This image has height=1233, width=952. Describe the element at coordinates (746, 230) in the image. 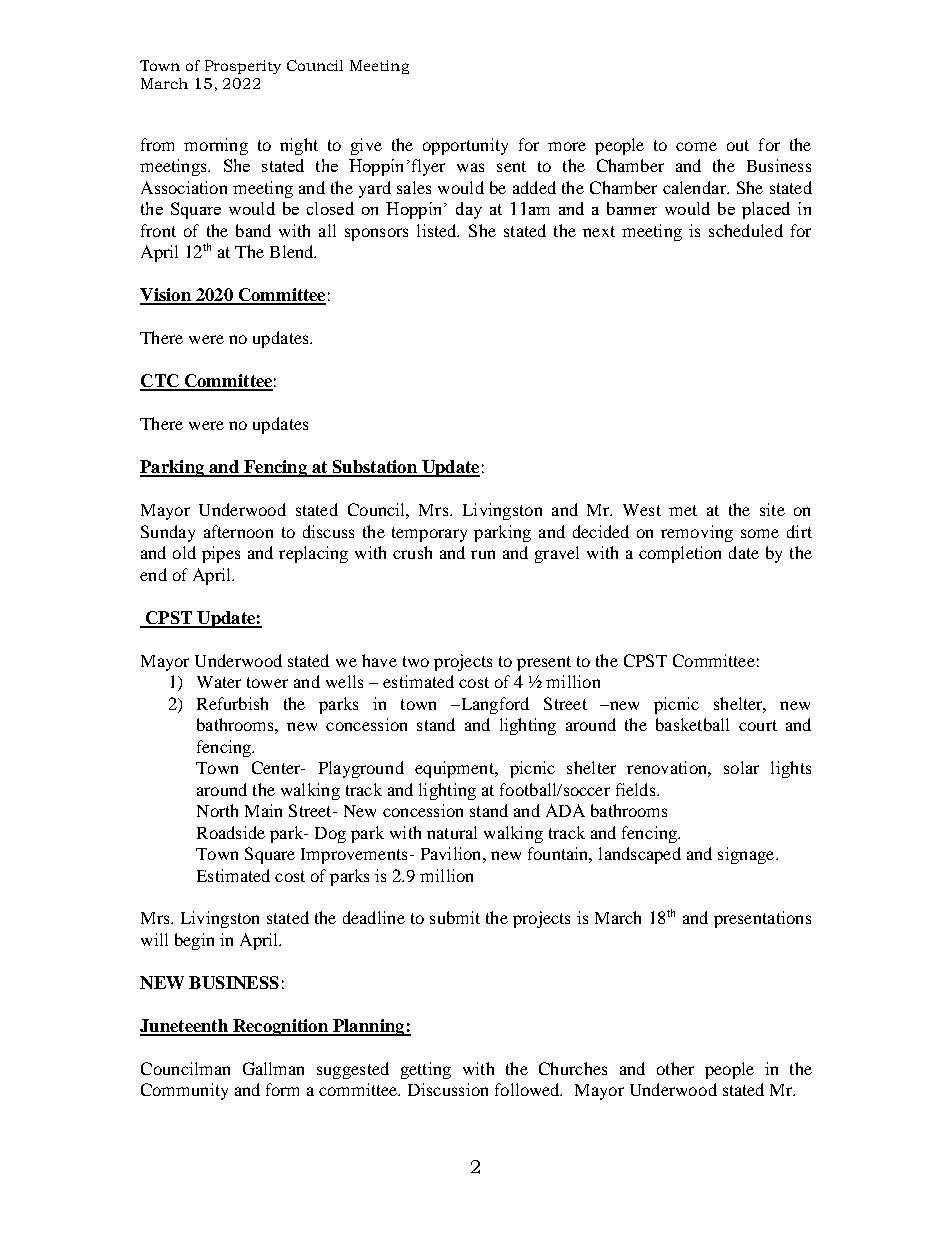

I see `scheduled` at that location.
